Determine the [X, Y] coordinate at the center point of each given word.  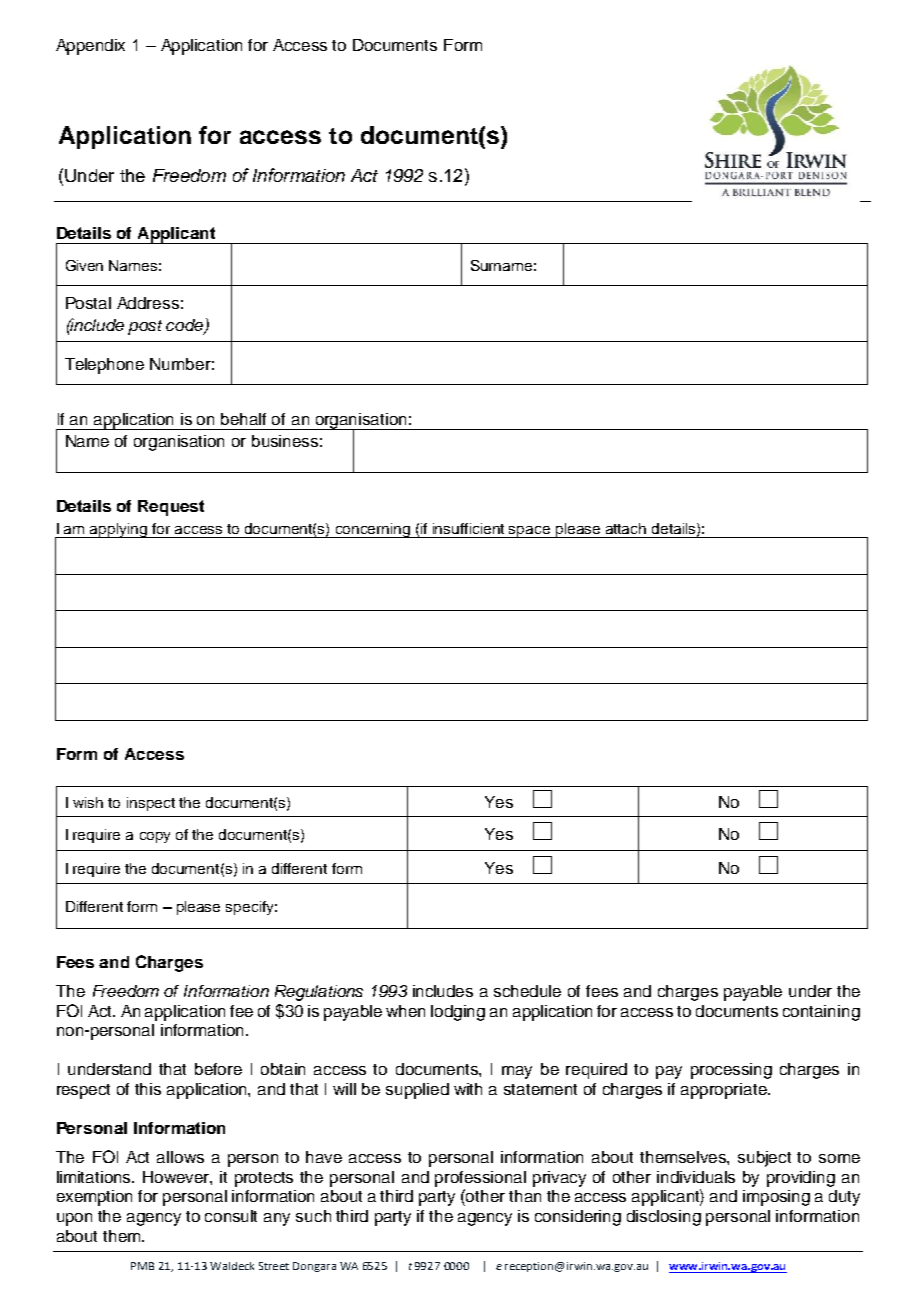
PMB [142, 1266]
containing [821, 1013]
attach [626, 528]
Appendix [90, 47]
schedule [527, 991]
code [186, 326]
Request [171, 508]
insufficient [468, 528]
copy [155, 837]
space [530, 532]
